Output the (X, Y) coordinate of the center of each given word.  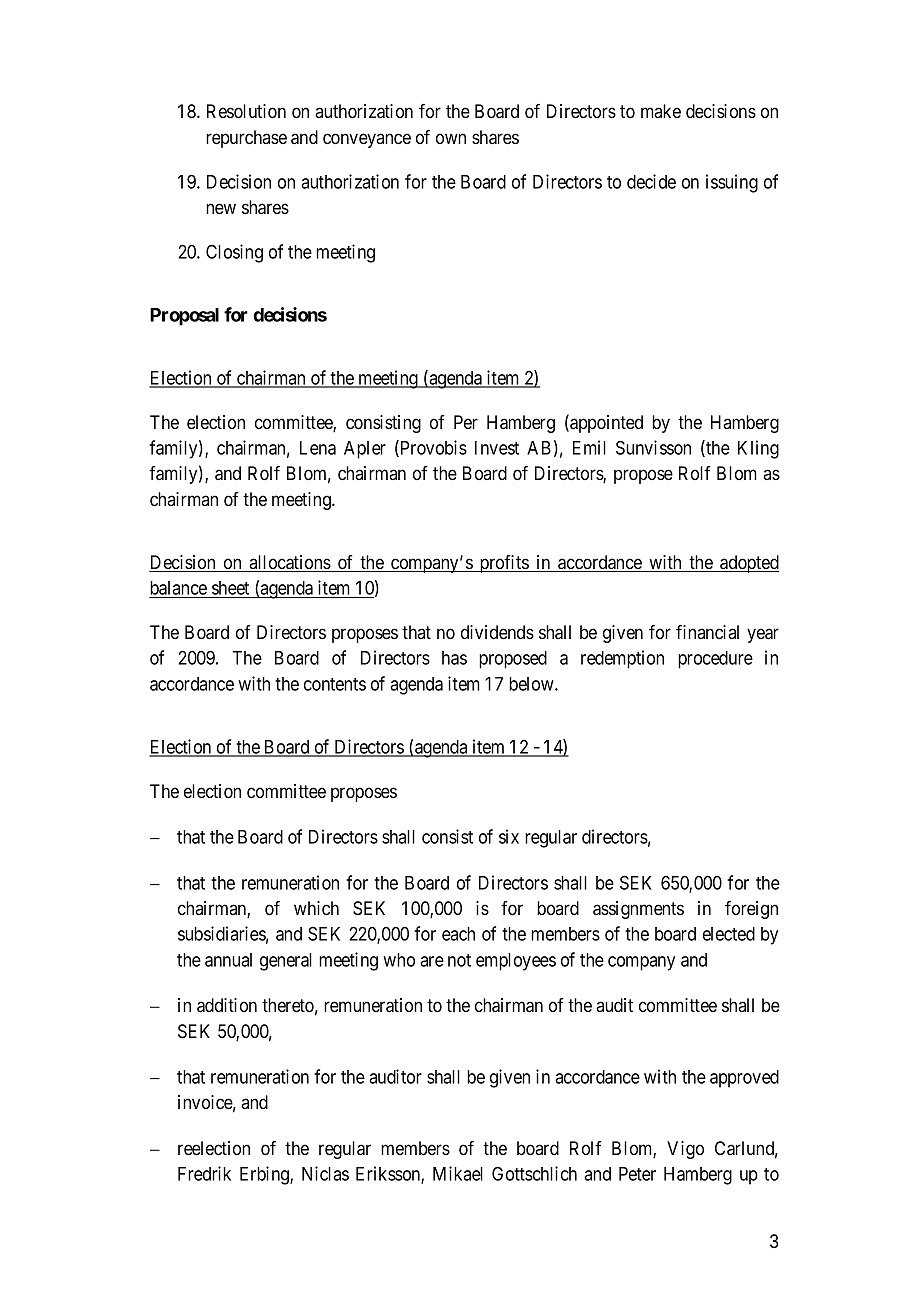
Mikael (458, 1173)
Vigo (685, 1150)
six (509, 836)
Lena (318, 448)
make (661, 111)
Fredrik (204, 1173)
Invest (497, 448)
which (316, 908)
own (451, 138)
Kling (758, 449)
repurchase (246, 139)
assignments (638, 910)
